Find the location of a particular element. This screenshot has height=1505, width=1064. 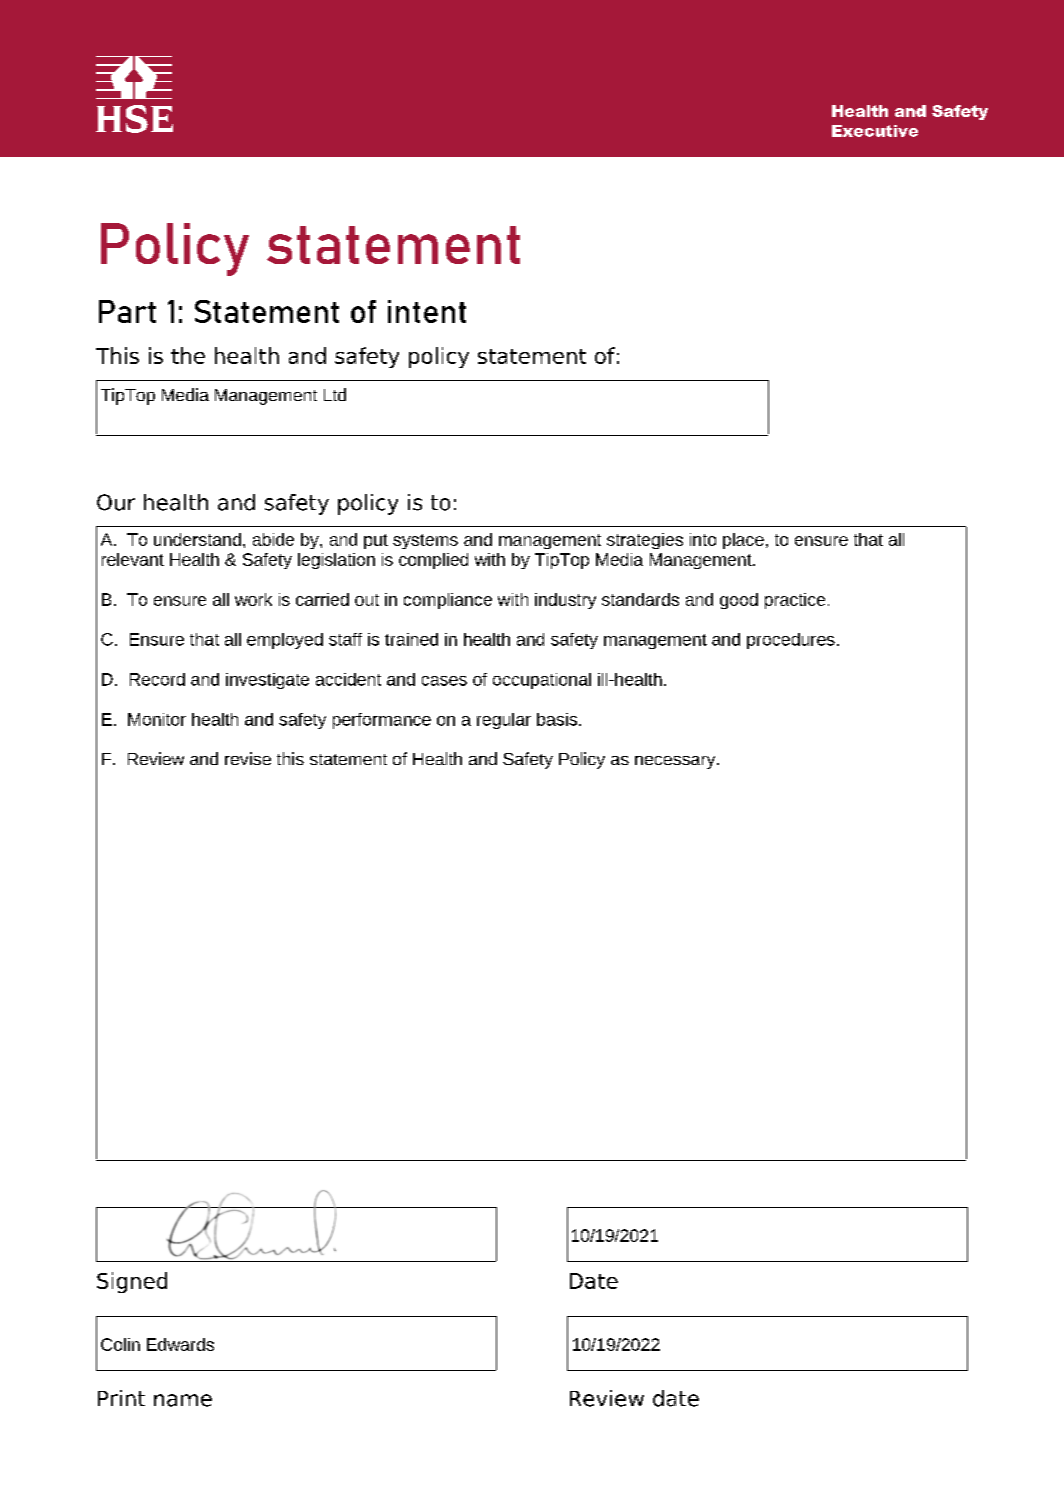

Part is located at coordinates (127, 311).
